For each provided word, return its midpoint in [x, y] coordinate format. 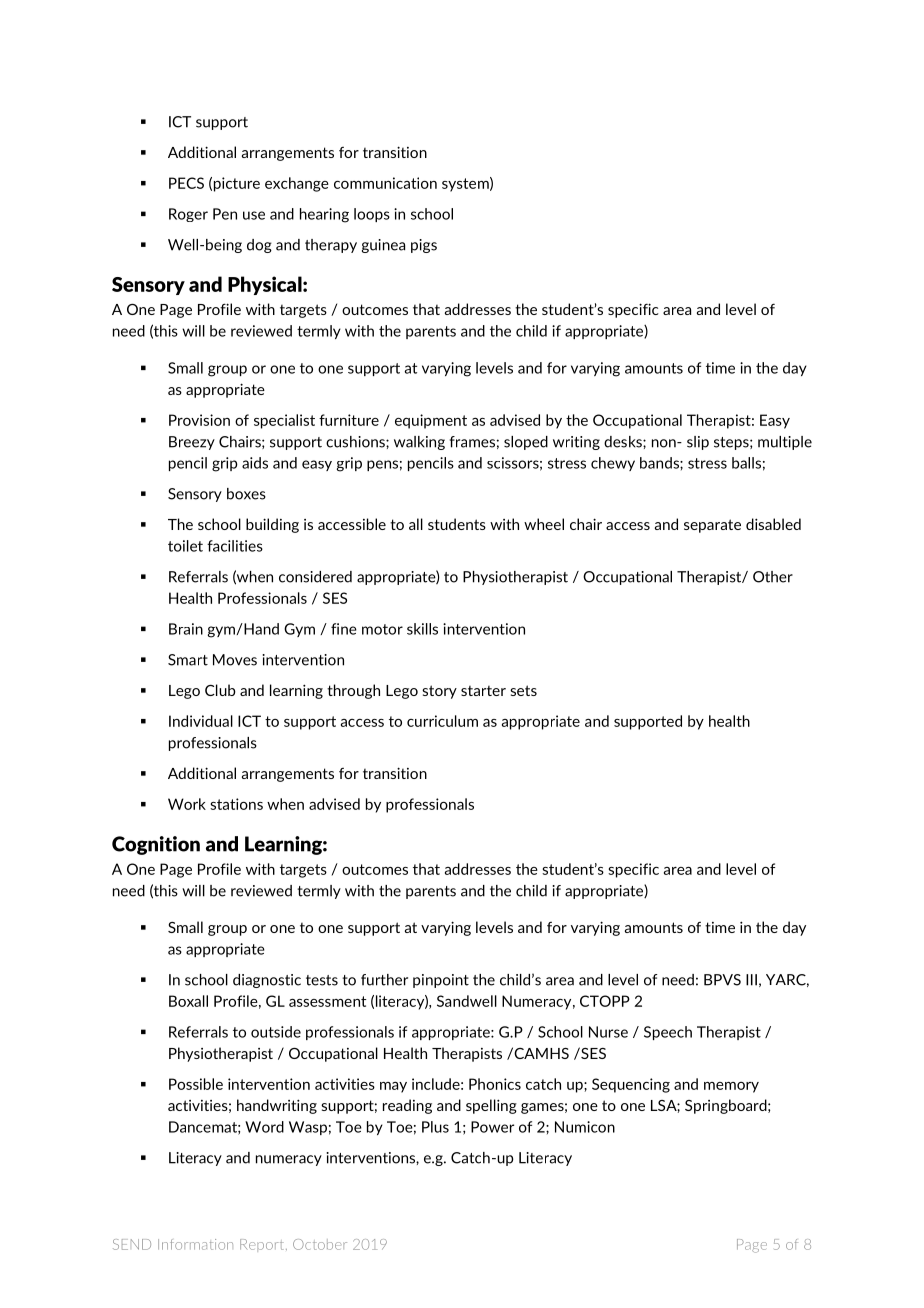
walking [419, 443]
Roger [188, 215]
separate [712, 526]
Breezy [192, 443]
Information [195, 1244]
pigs [424, 246]
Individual [201, 721]
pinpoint [441, 981]
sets [523, 690]
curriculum [442, 721]
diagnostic [267, 981]
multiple [785, 443]
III [751, 980]
